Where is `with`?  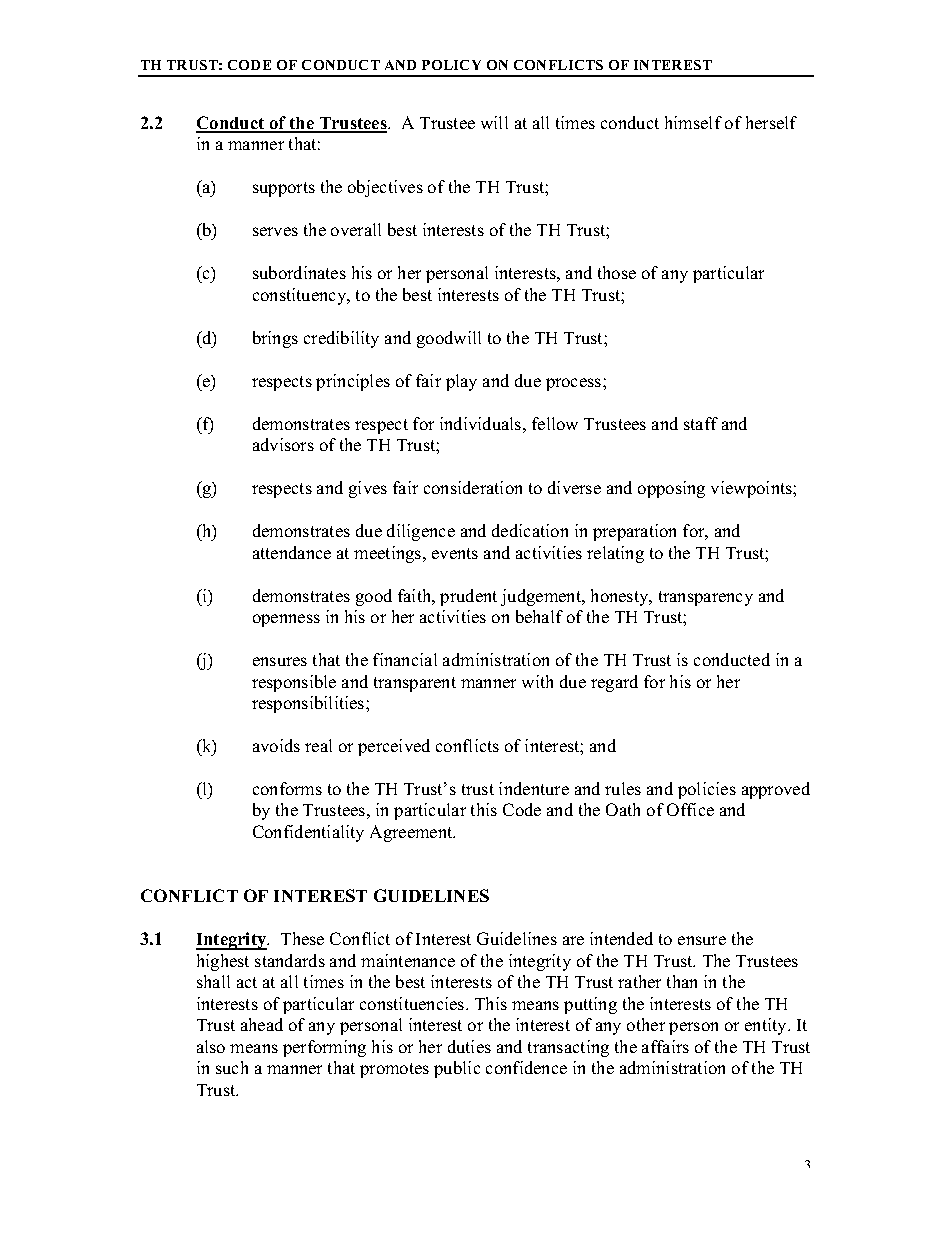 with is located at coordinates (537, 681).
